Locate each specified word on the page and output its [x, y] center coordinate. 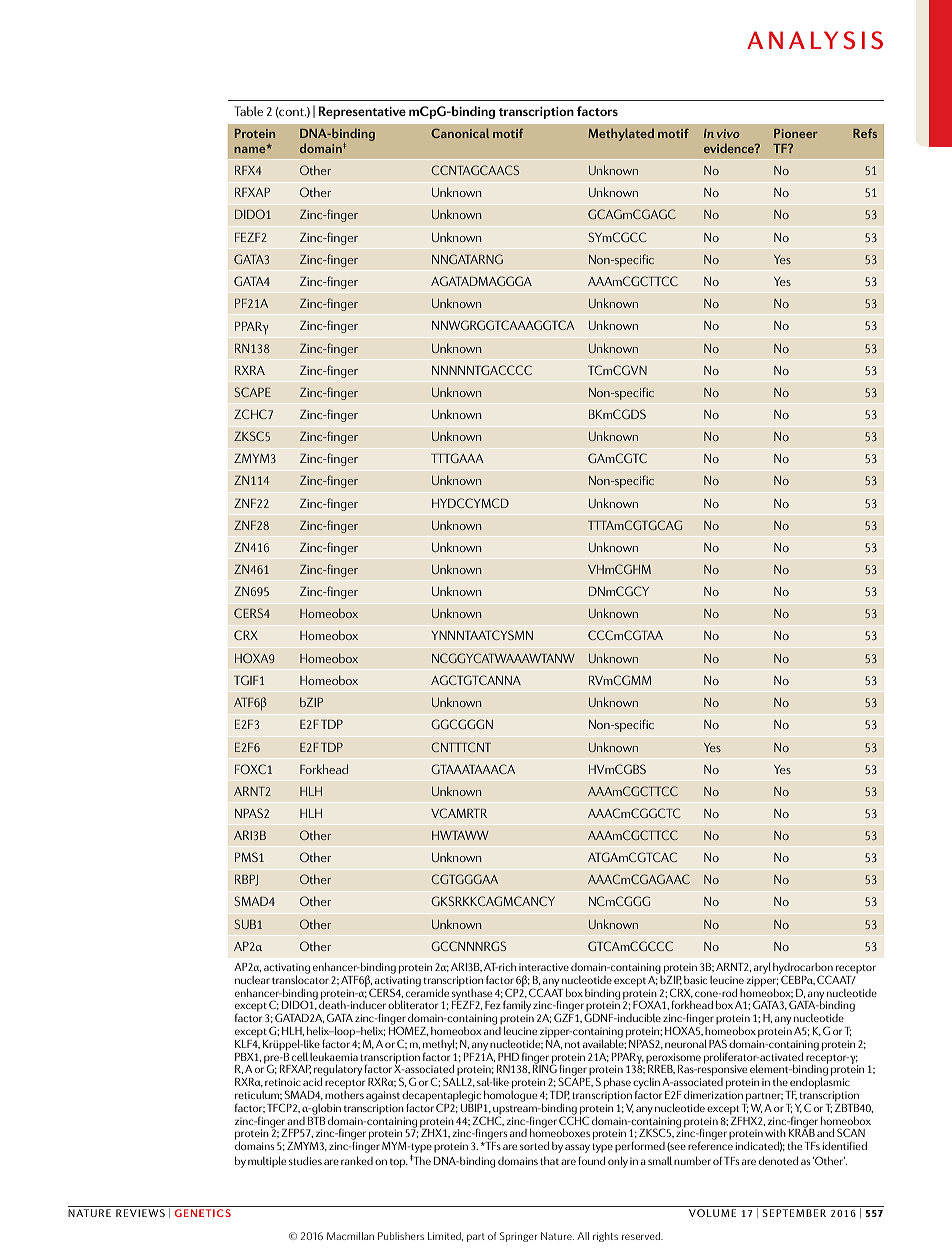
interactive [544, 967]
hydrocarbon [803, 970]
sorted [534, 1145]
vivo [728, 133]
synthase [472, 994]
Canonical [460, 133]
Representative [362, 112]
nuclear [252, 980]
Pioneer [796, 133]
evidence [730, 148]
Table [248, 111]
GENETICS [203, 1213]
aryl [761, 969]
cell [300, 1056]
